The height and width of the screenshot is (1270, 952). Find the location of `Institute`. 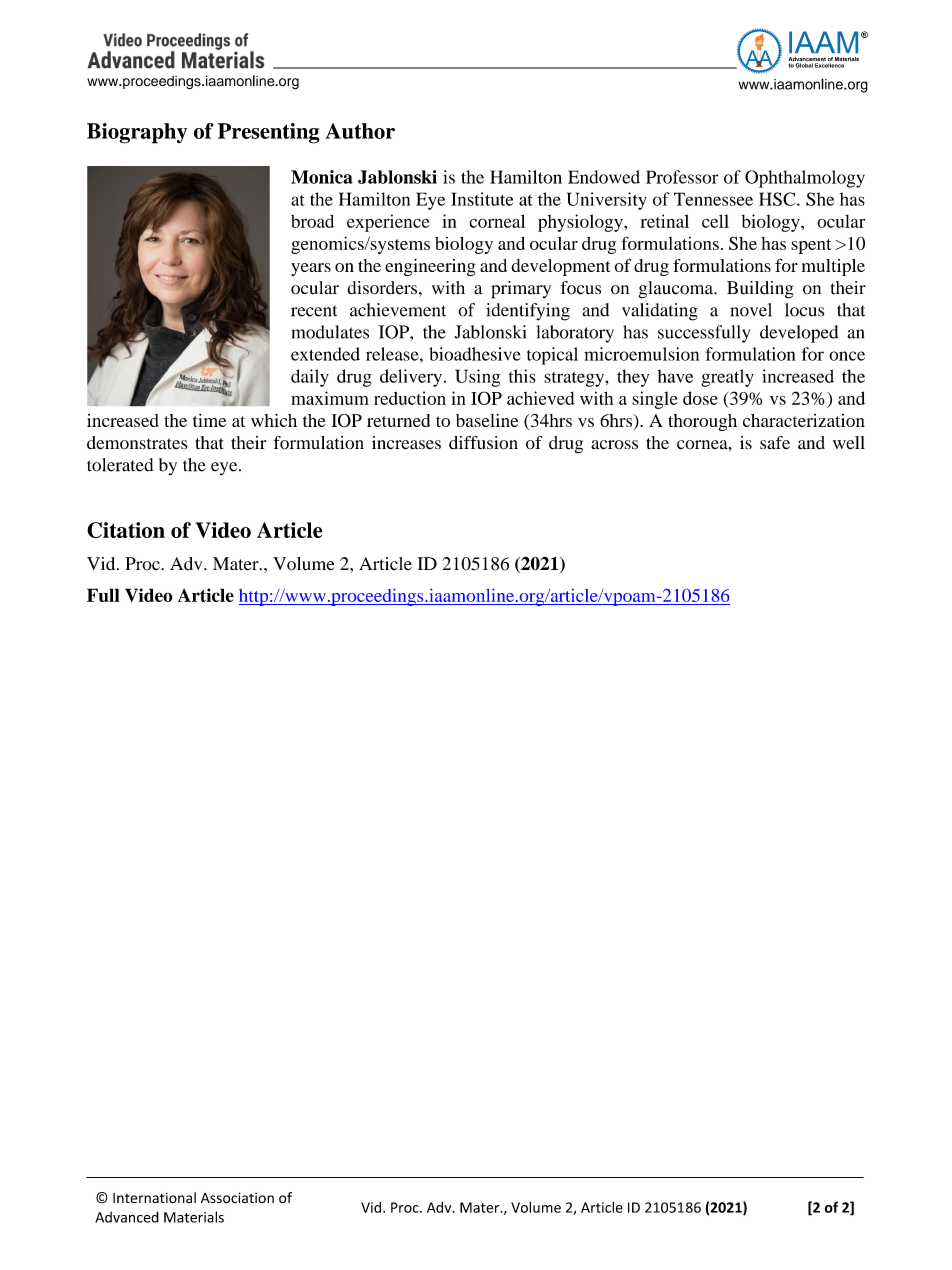

Institute is located at coordinates (482, 199).
